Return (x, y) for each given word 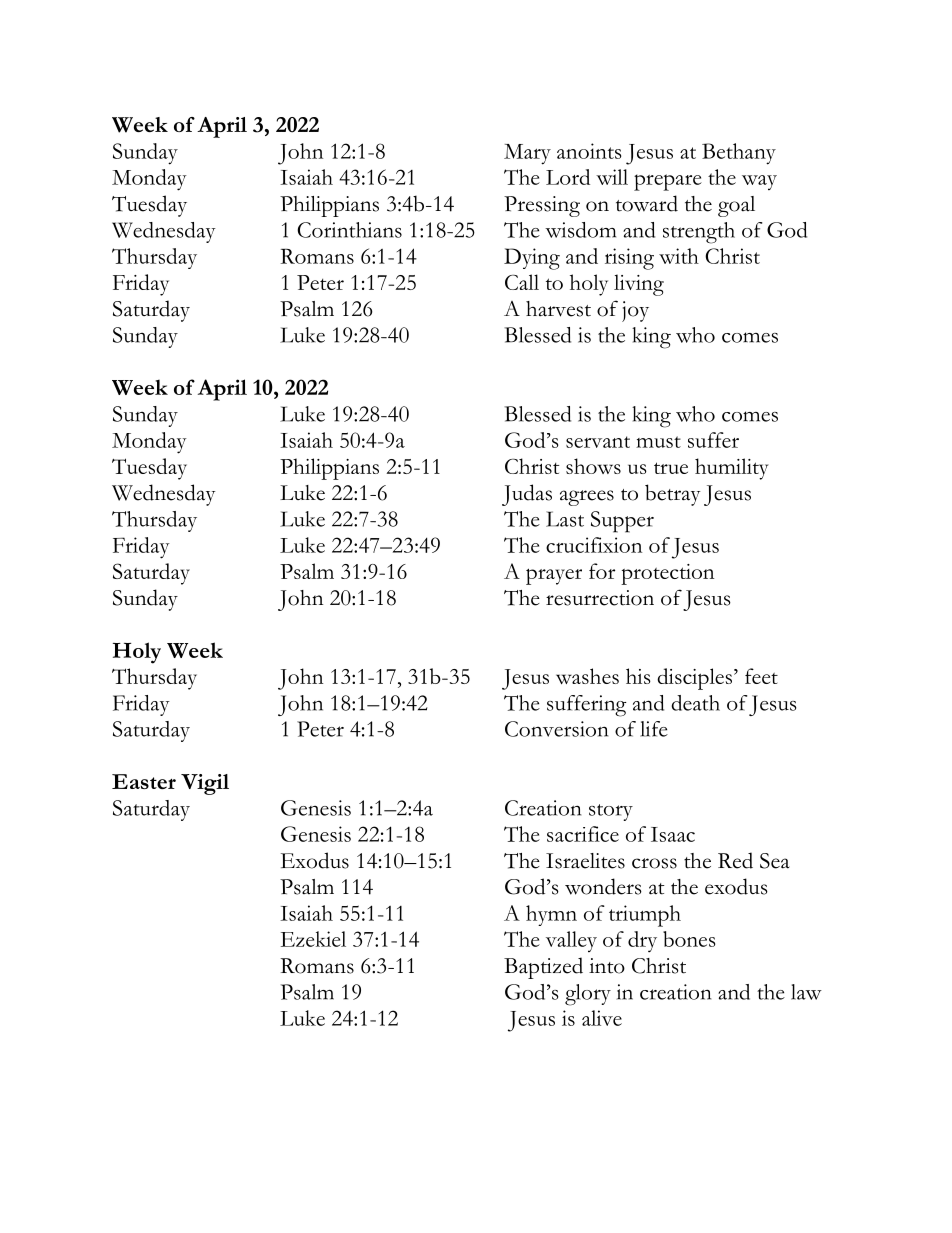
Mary (527, 154)
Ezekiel (313, 939)
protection (667, 574)
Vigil (205, 784)
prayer (554, 576)
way (759, 182)
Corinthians (349, 230)
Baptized (543, 968)
